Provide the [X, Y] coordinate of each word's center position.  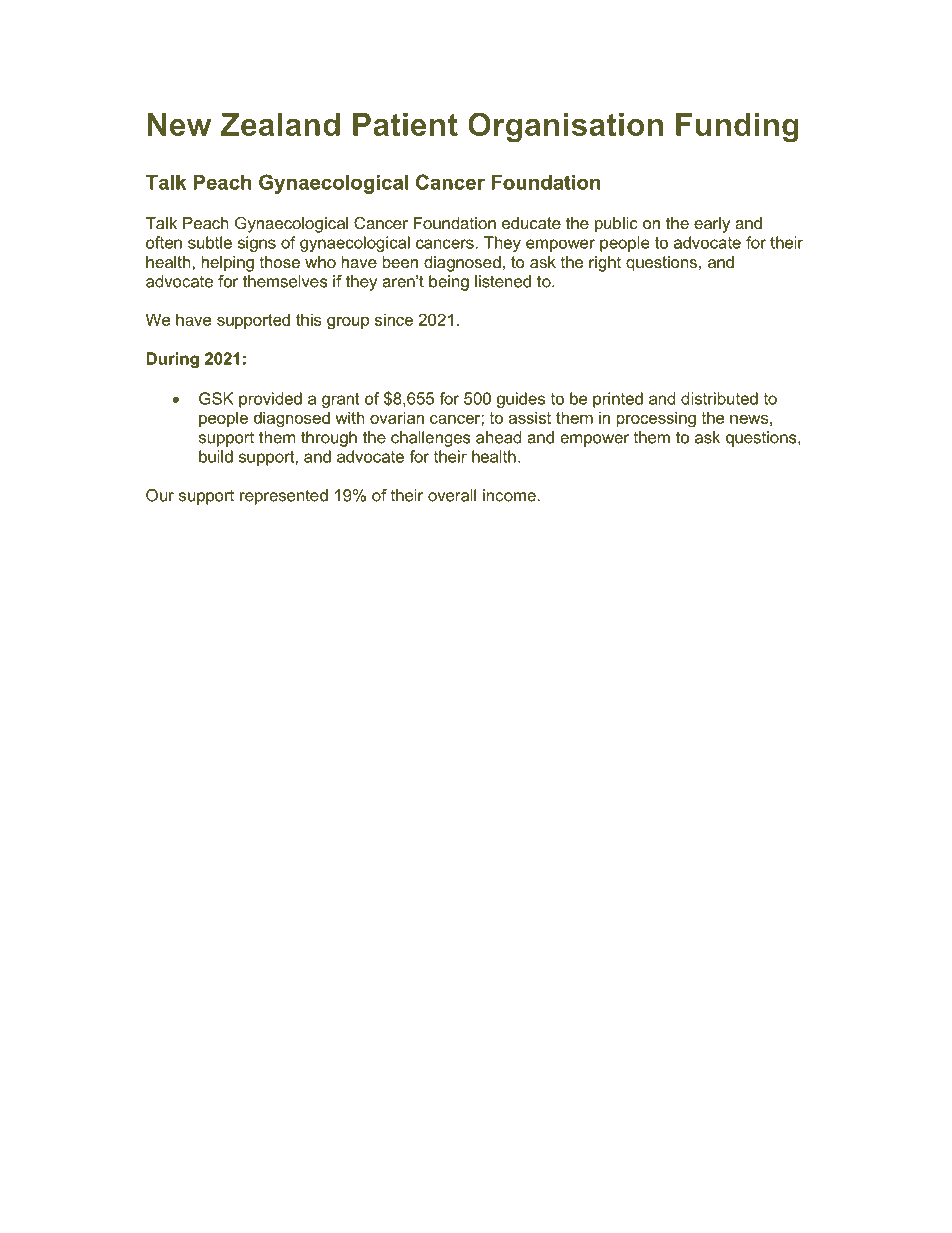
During [172, 360]
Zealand [280, 124]
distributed [719, 398]
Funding [737, 128]
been [400, 262]
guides [521, 400]
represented [284, 497]
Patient [405, 124]
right [605, 264]
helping [228, 264]
